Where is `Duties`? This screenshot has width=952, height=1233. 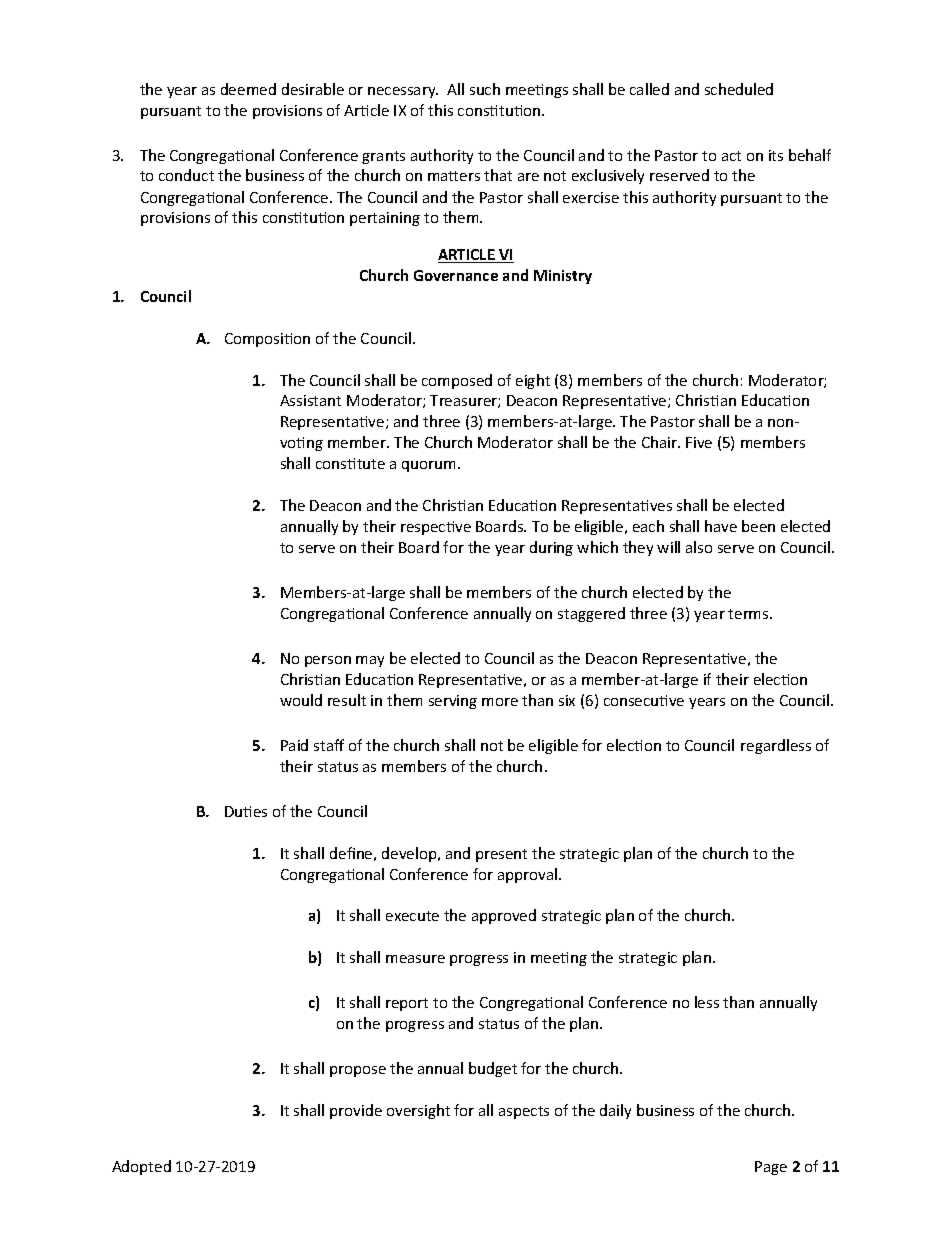 Duties is located at coordinates (246, 811).
